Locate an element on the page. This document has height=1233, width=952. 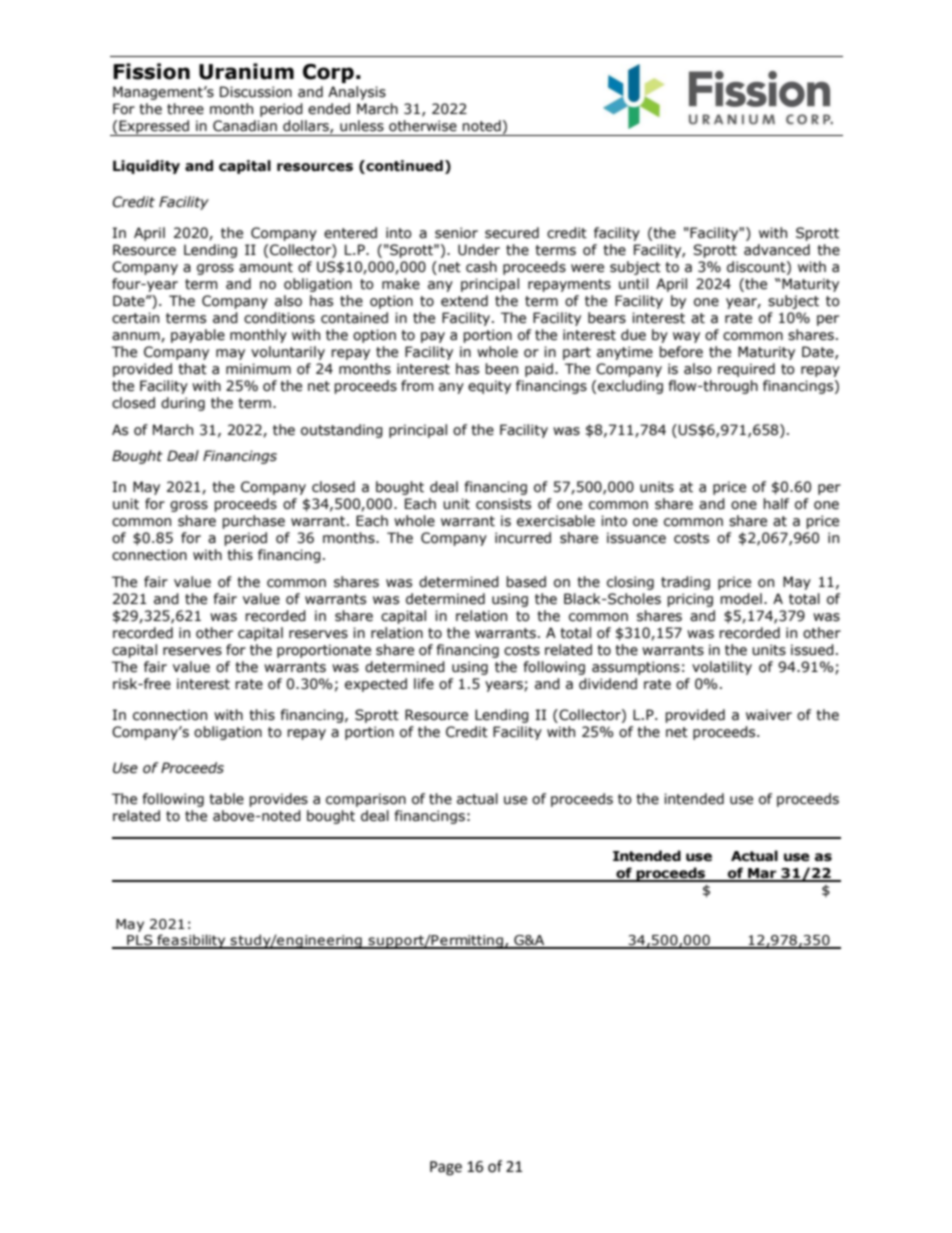
three is located at coordinates (185, 109).
